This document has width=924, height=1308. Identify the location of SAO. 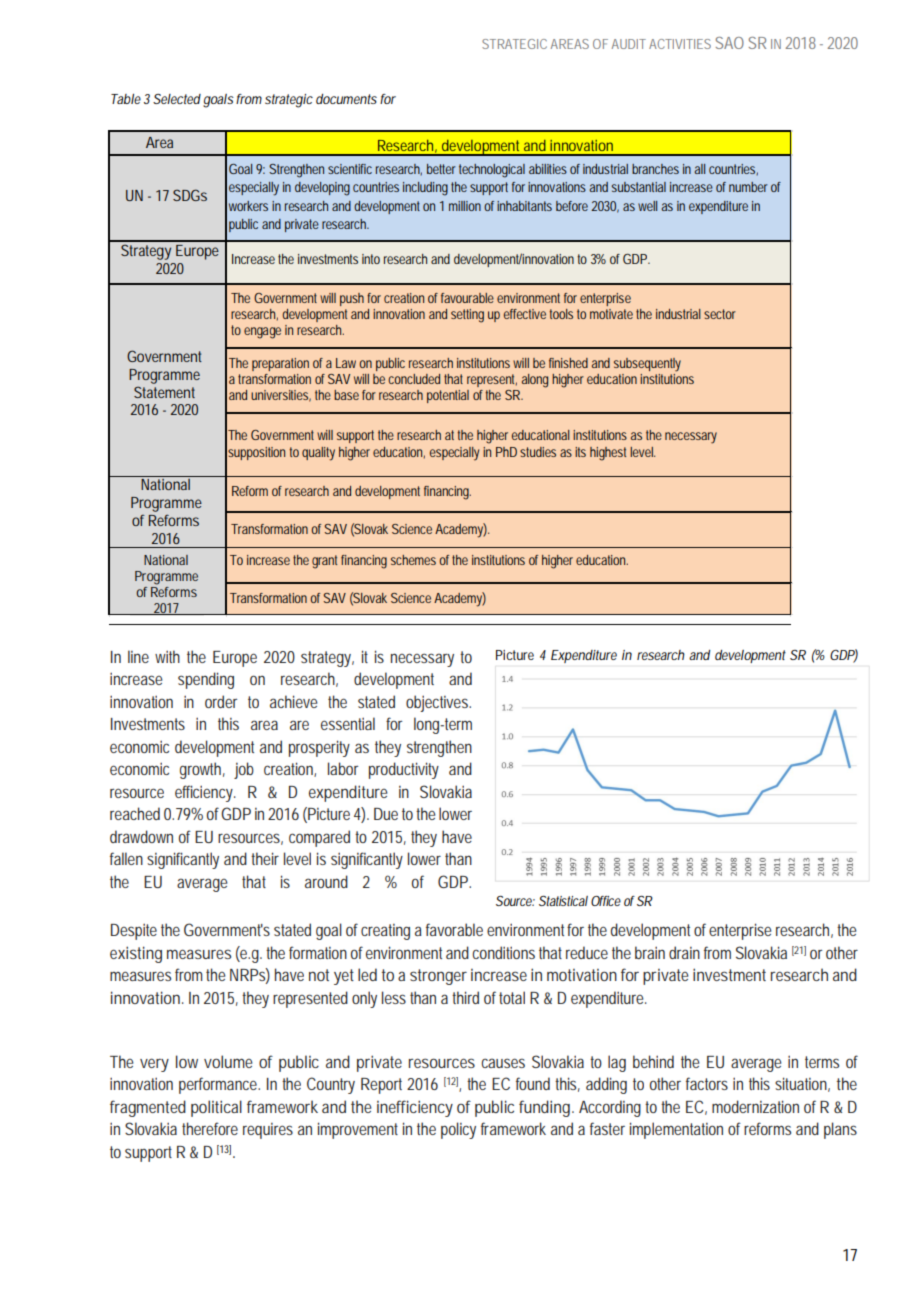
(729, 43).
